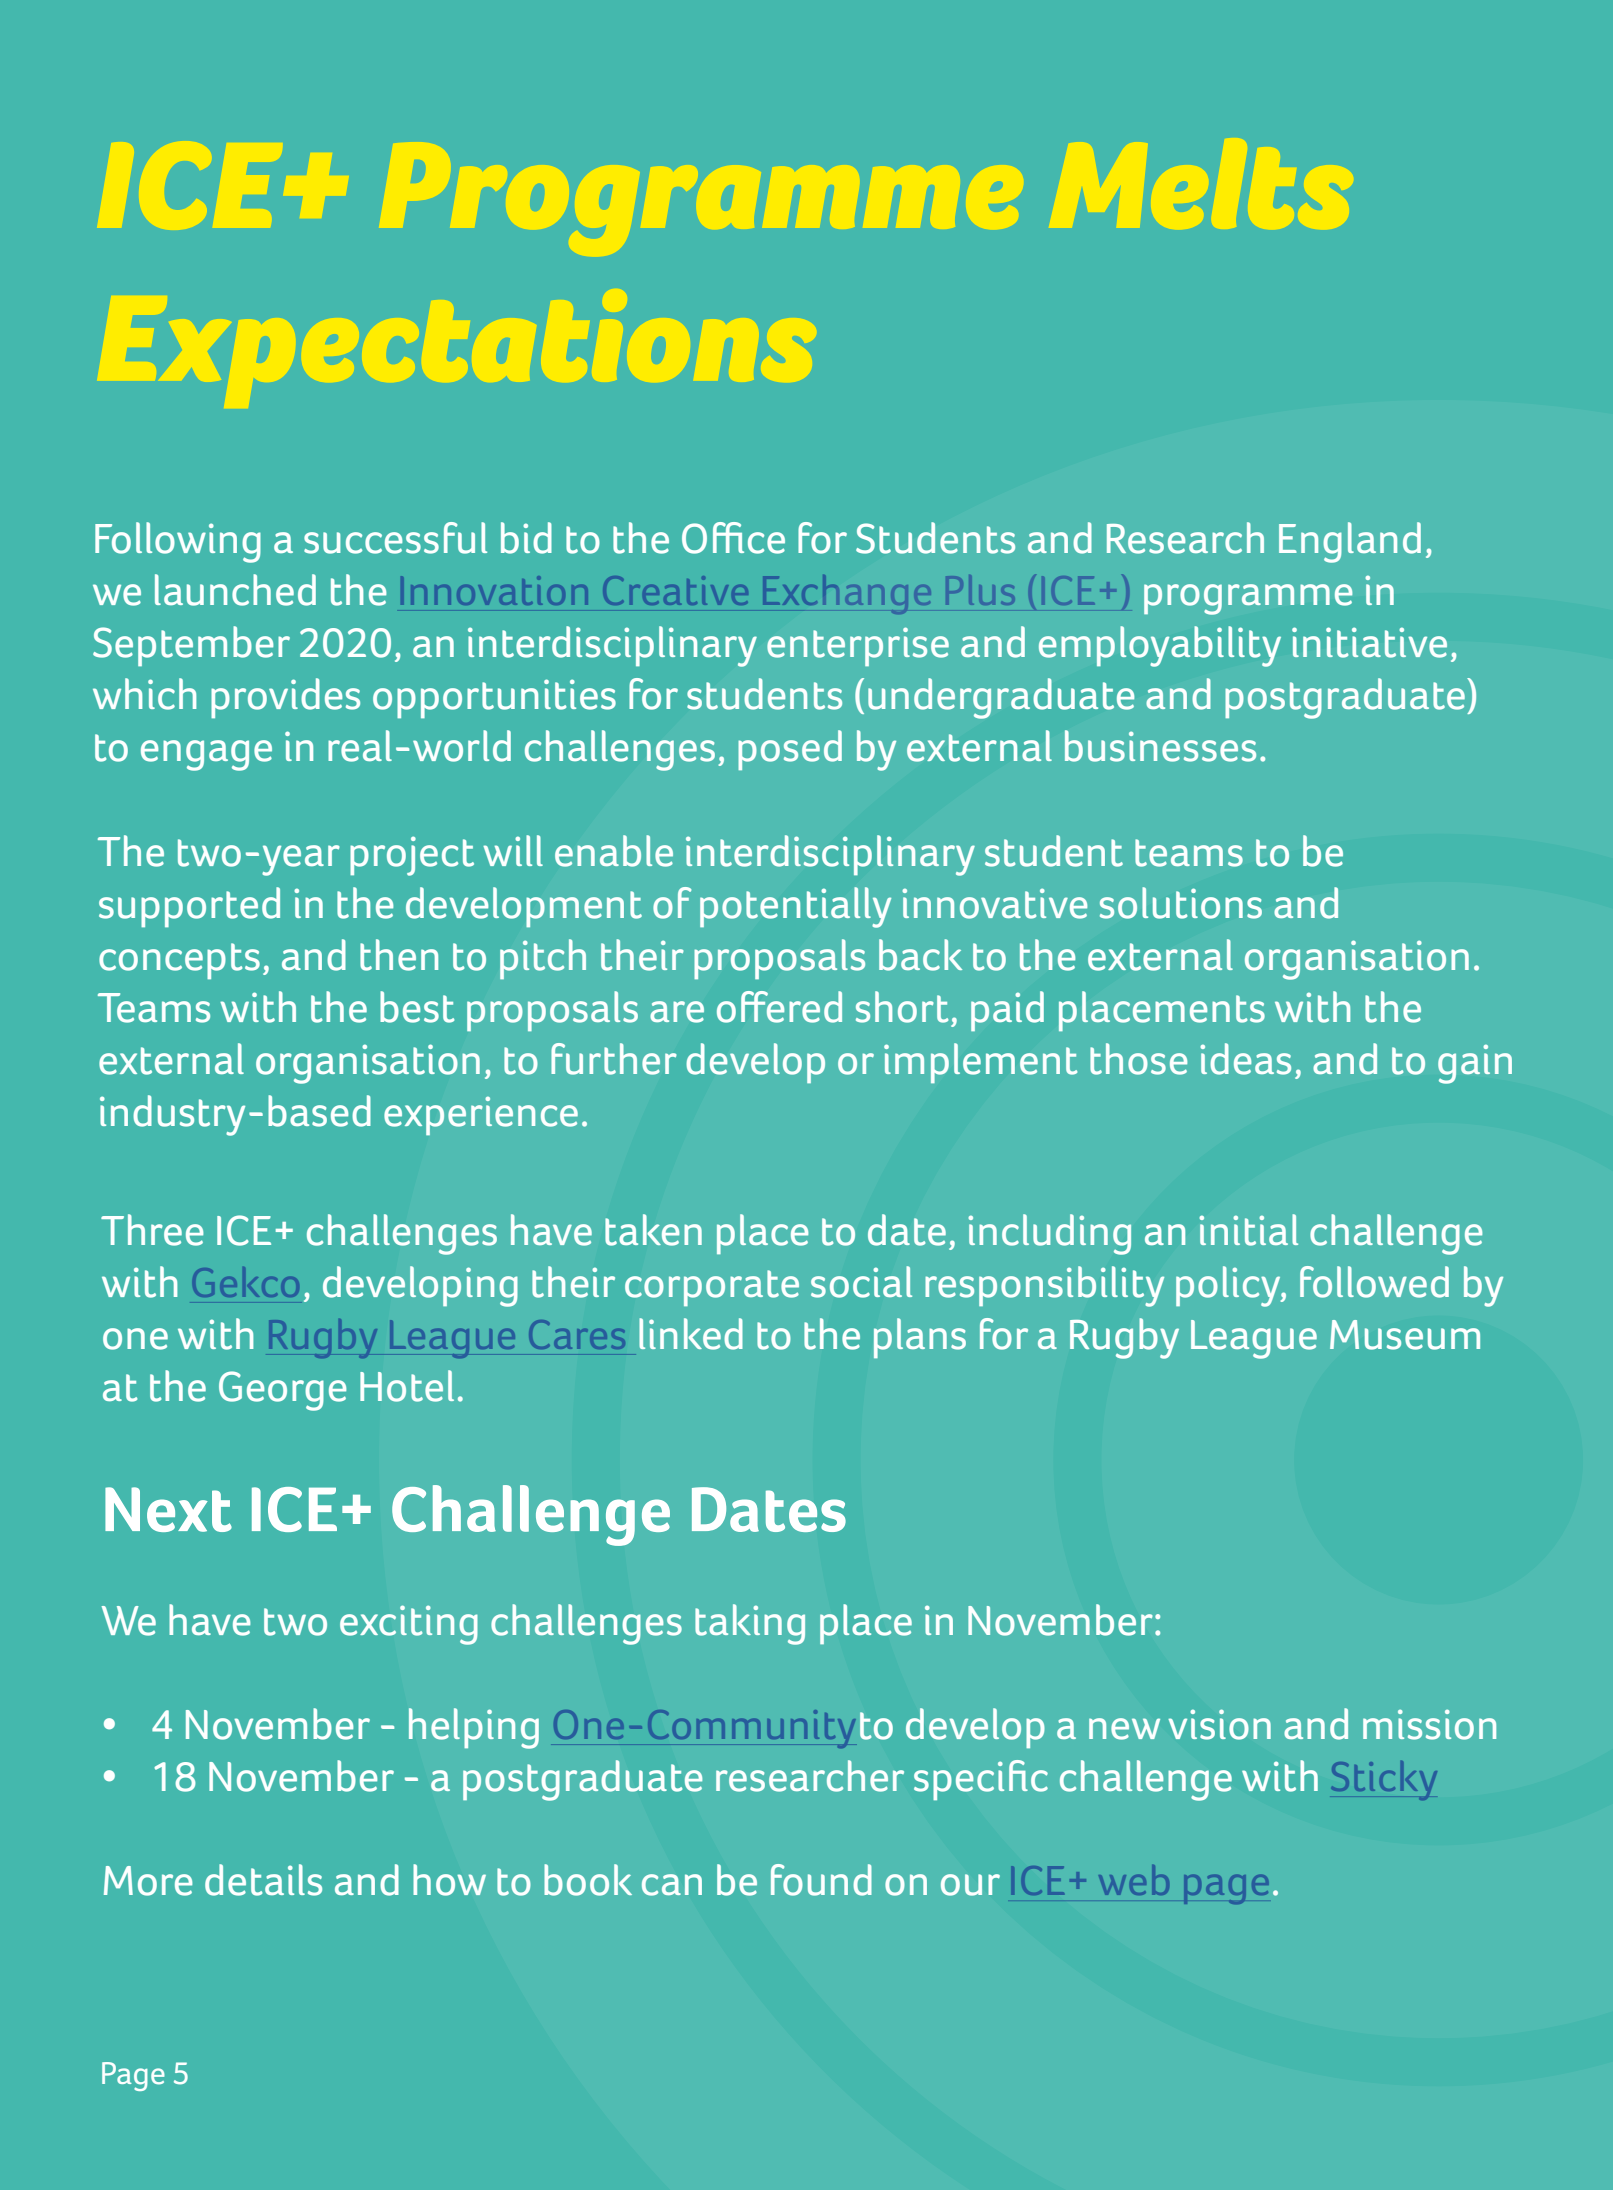 The image size is (1613, 2190). What do you see at coordinates (1405, 1335) in the image?
I see `Museum` at bounding box center [1405, 1335].
